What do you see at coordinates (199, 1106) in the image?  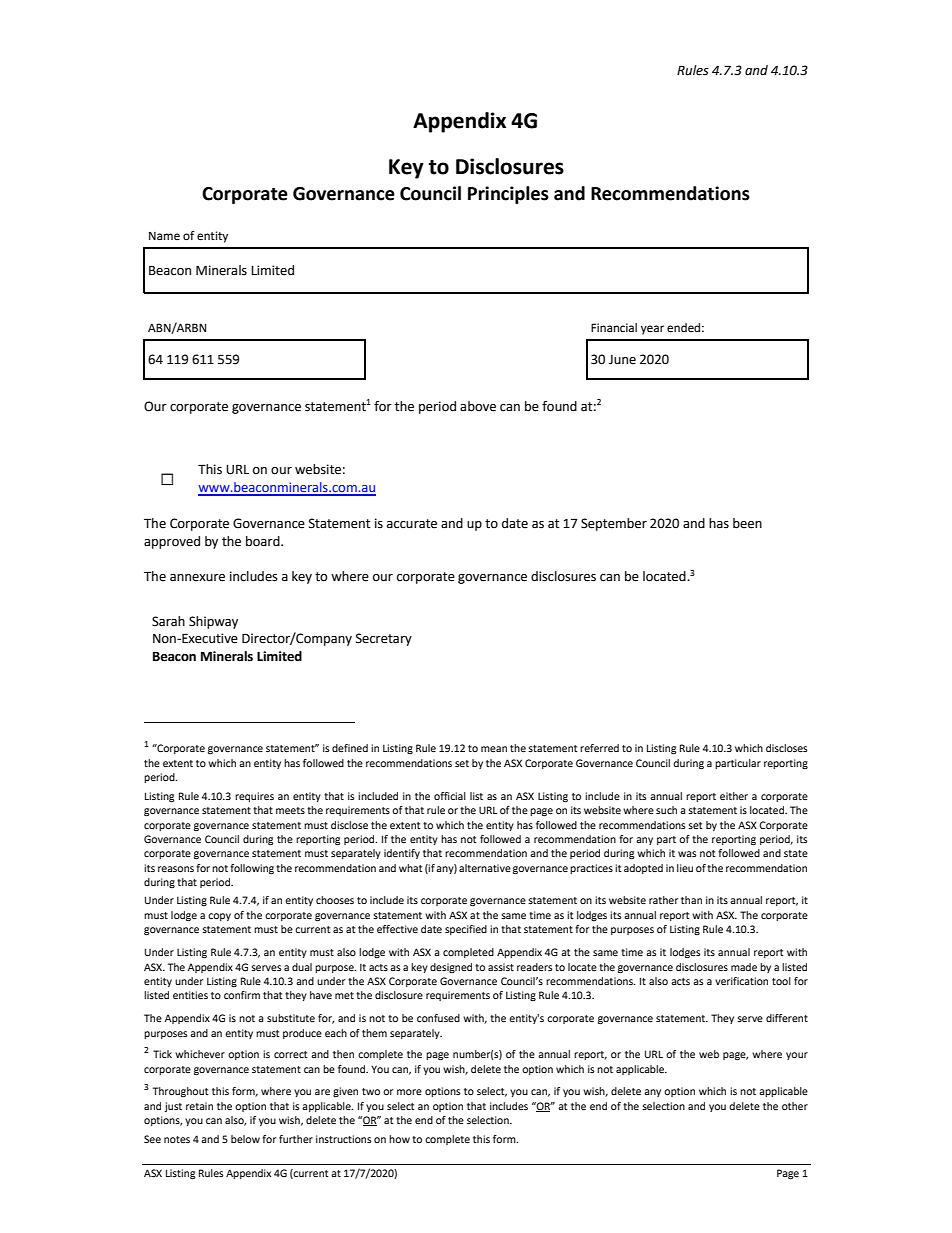 I see `retain` at bounding box center [199, 1106].
